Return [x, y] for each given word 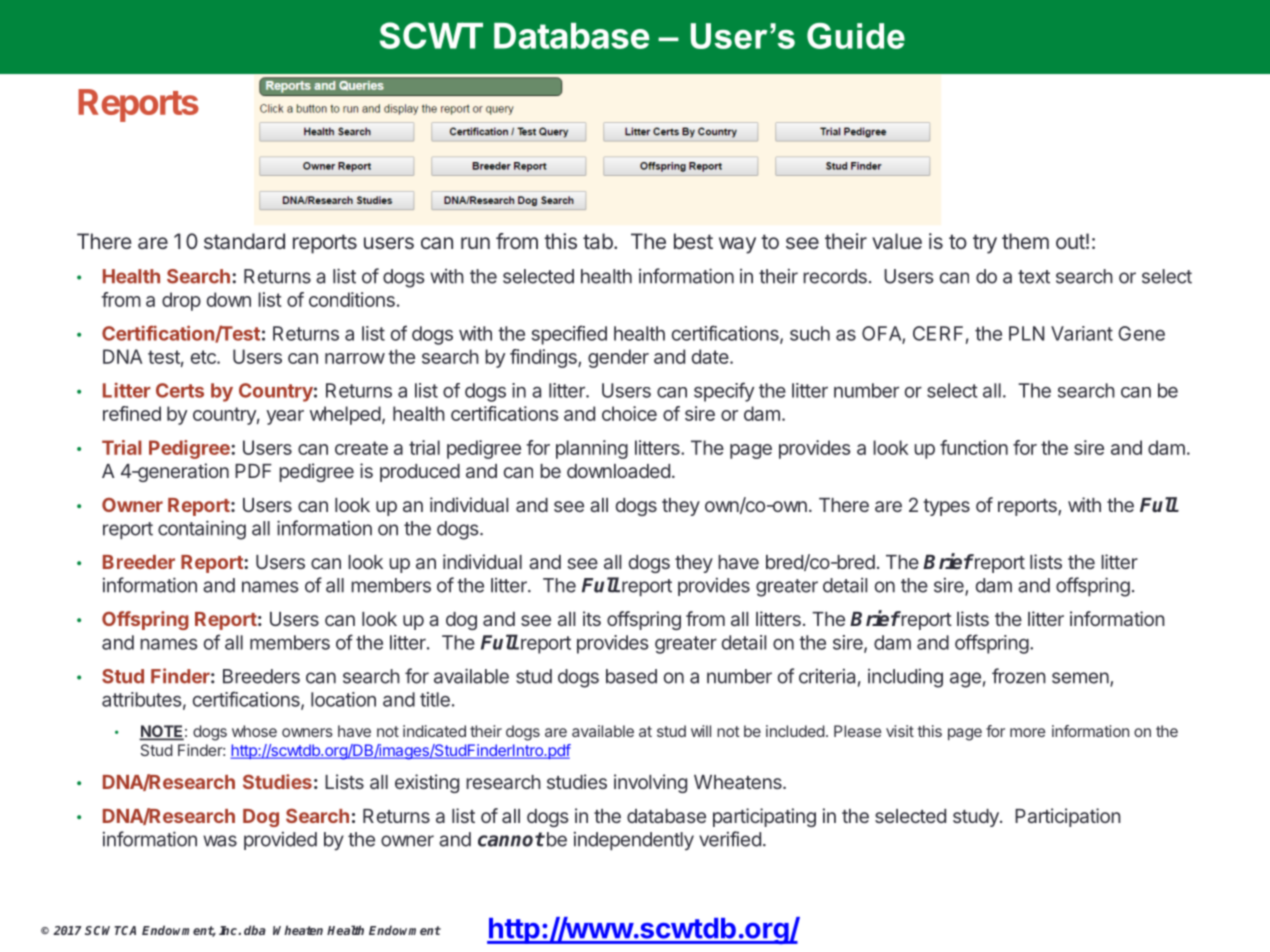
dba [255, 930]
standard [244, 241]
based [631, 676]
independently [634, 841]
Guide [856, 36]
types [946, 507]
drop [181, 301]
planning [592, 449]
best [693, 241]
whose [254, 731]
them [1025, 241]
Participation [1068, 817]
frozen [1019, 676]
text [1034, 277]
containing [202, 530]
